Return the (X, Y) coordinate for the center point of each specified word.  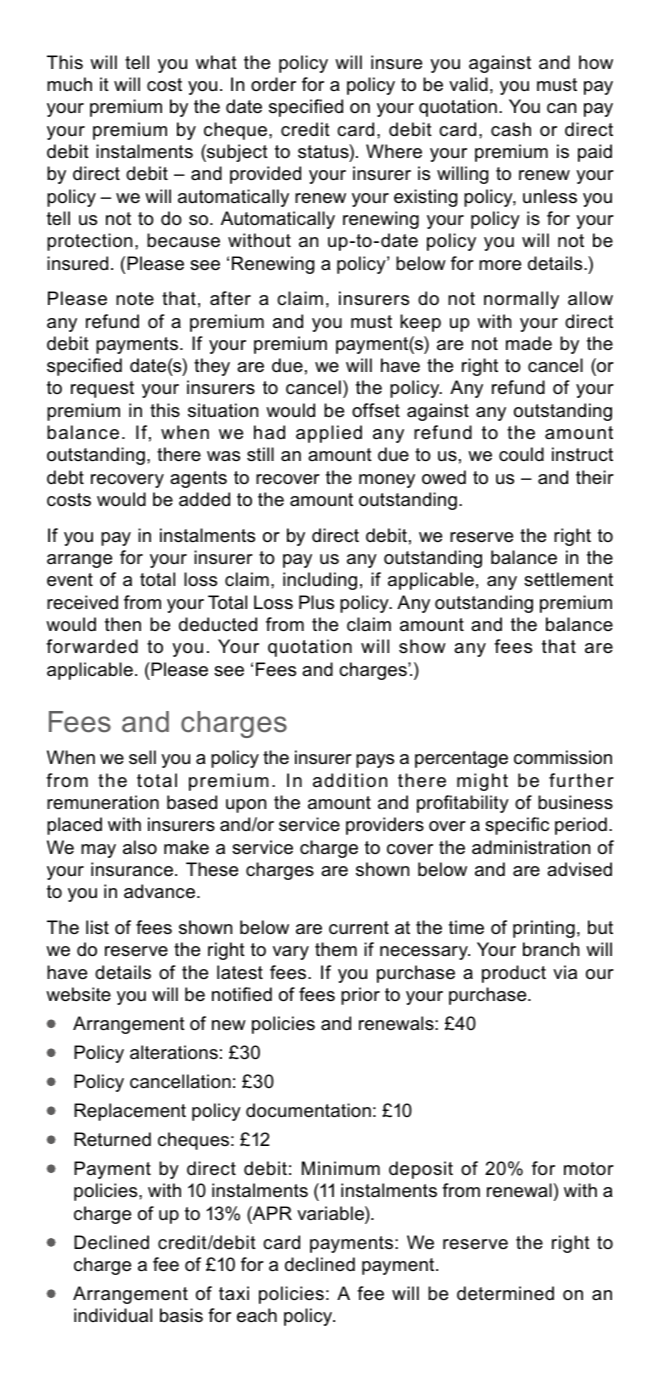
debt (65, 477)
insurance (132, 869)
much (69, 84)
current (359, 928)
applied (329, 434)
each (257, 1315)
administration (531, 847)
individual (113, 1315)
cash (511, 129)
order (273, 84)
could (521, 454)
